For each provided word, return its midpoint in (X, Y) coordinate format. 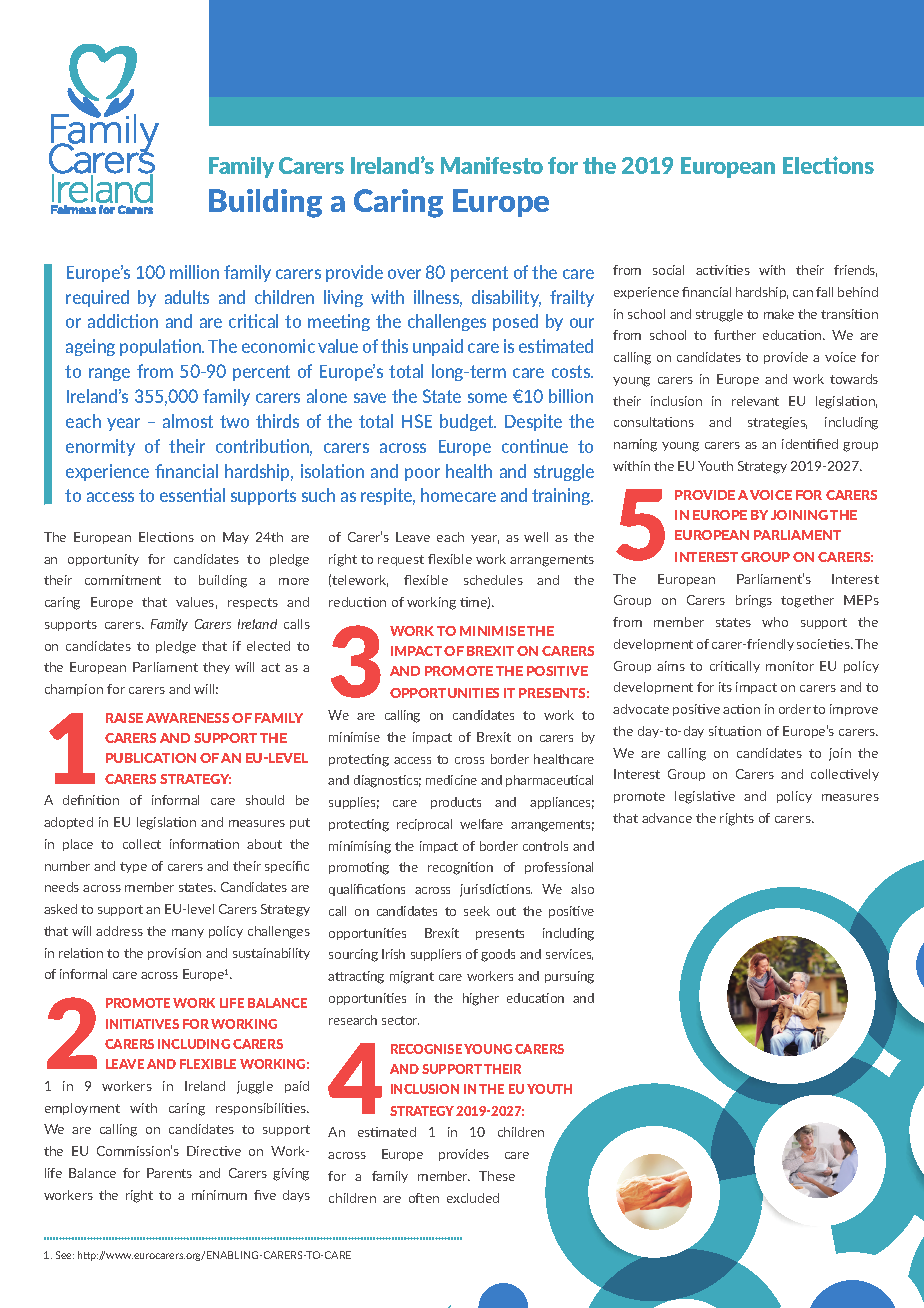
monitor (790, 666)
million (194, 272)
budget (468, 422)
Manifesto (492, 165)
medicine (451, 780)
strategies (777, 423)
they (216, 668)
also (582, 889)
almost (188, 421)
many (188, 933)
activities (723, 270)
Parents (169, 1173)
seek (477, 911)
